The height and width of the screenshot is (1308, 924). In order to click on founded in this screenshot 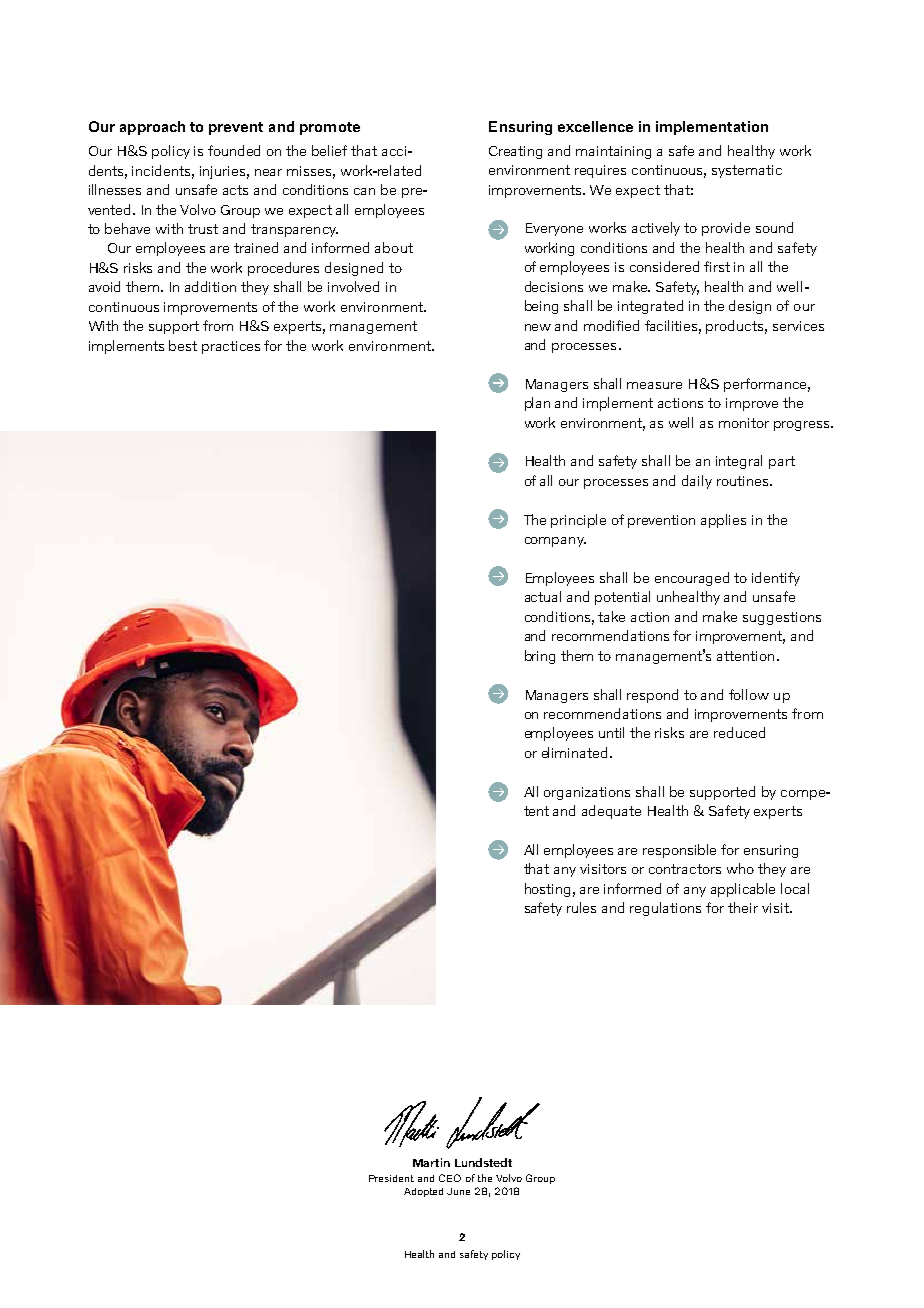, I will do `click(234, 150)`.
